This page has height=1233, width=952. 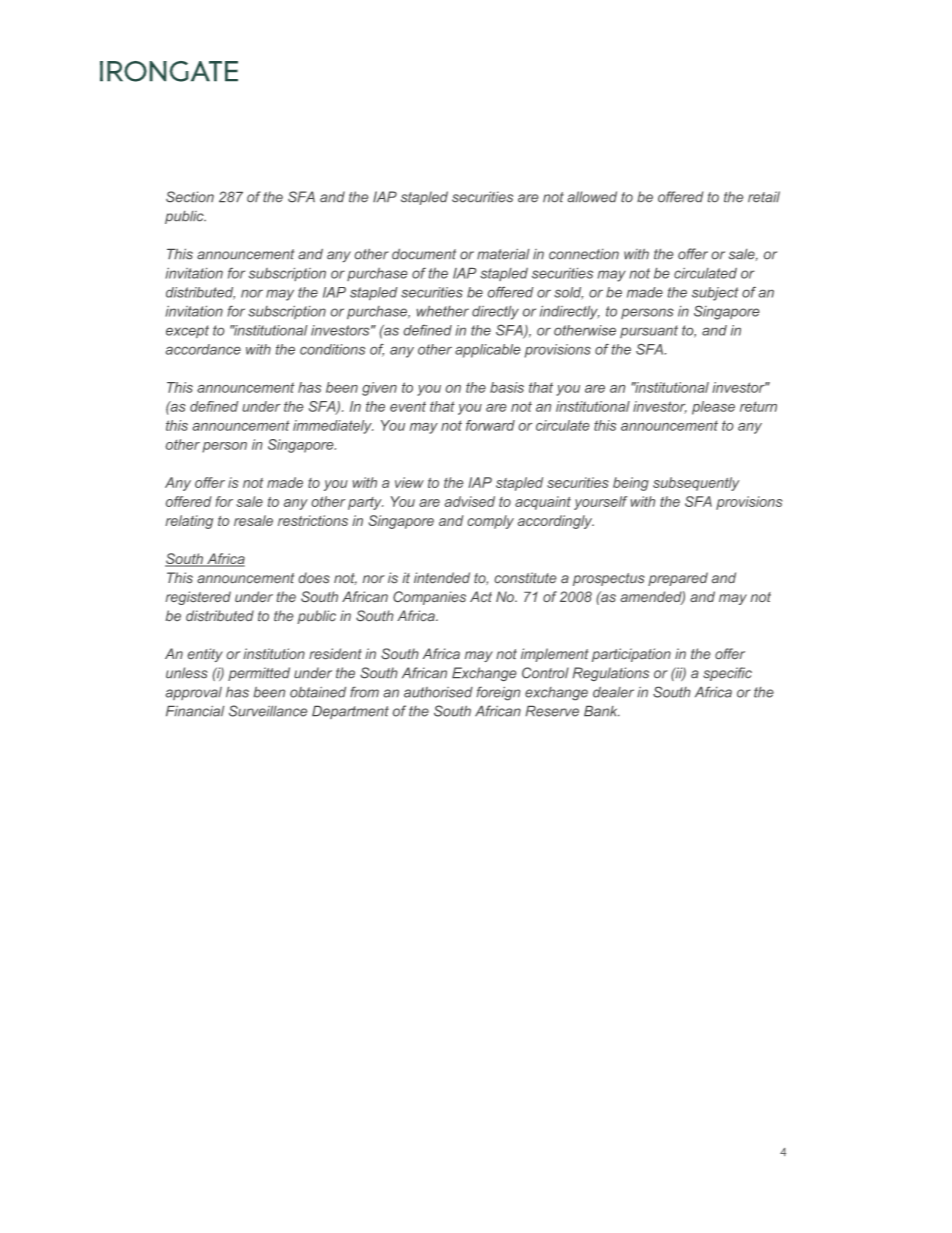 I want to click on immediately, so click(x=333, y=427).
